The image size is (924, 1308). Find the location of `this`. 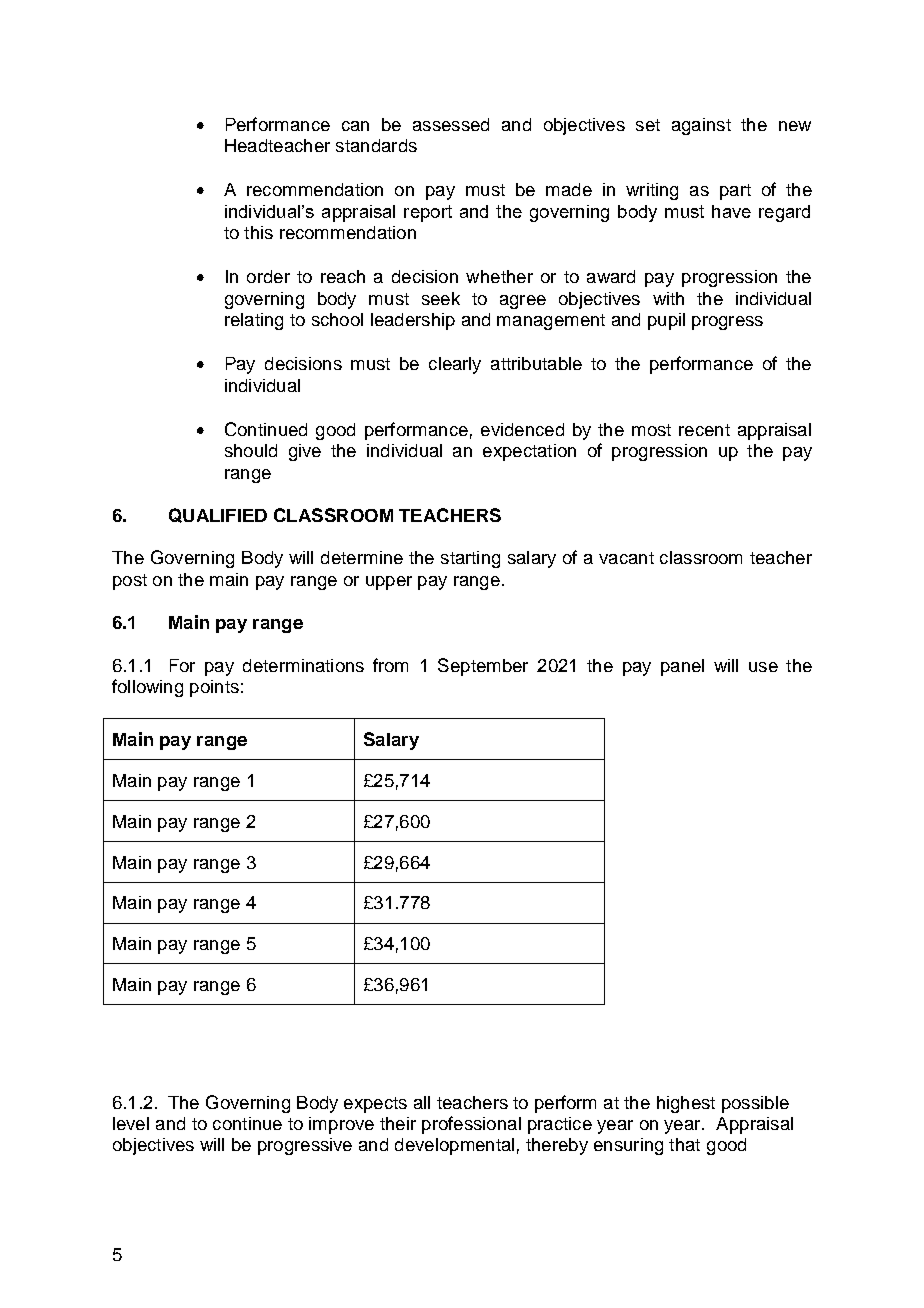

this is located at coordinates (258, 232).
